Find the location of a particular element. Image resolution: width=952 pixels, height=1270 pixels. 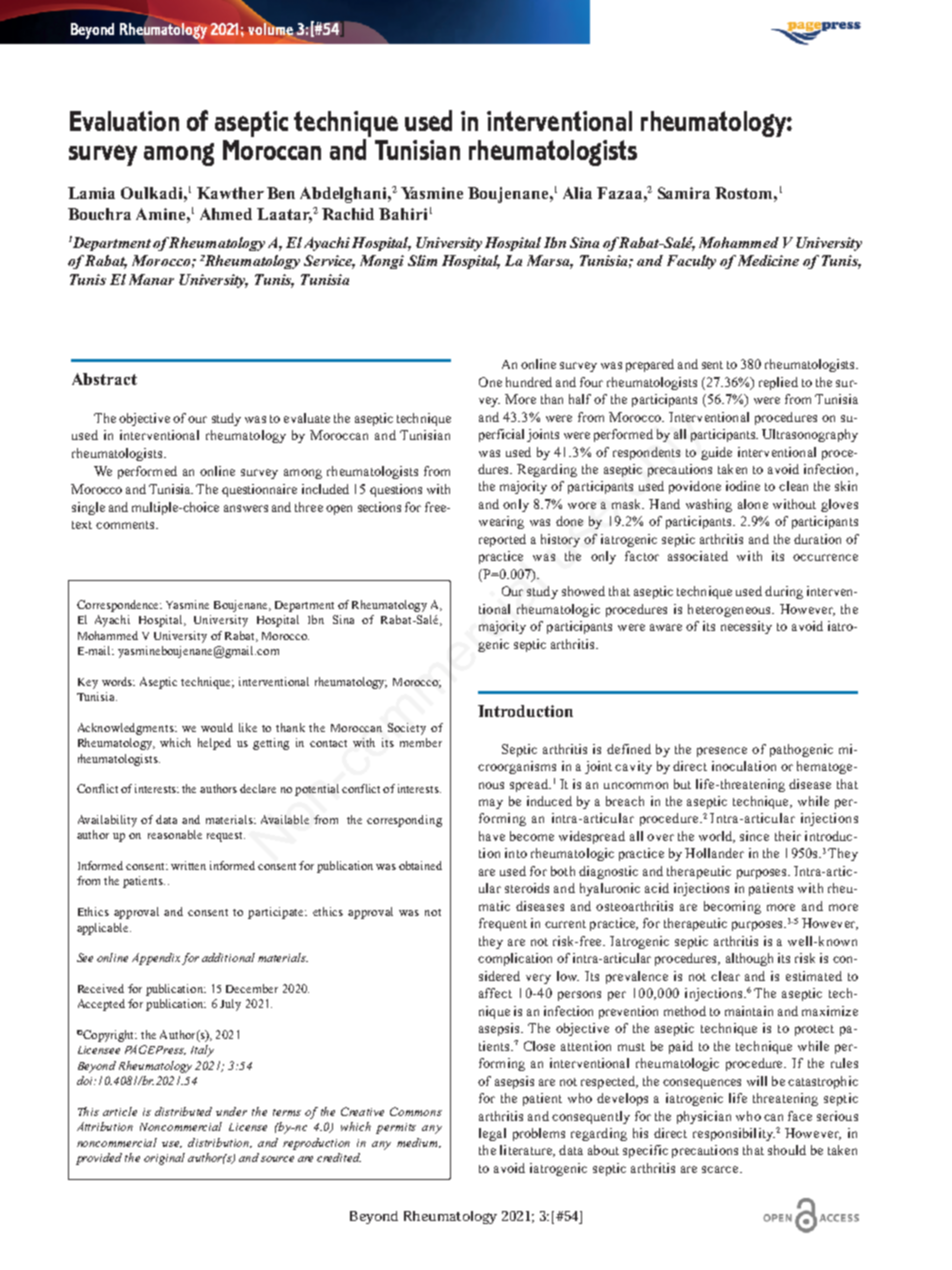

Correspondence is located at coordinates (119, 606).
